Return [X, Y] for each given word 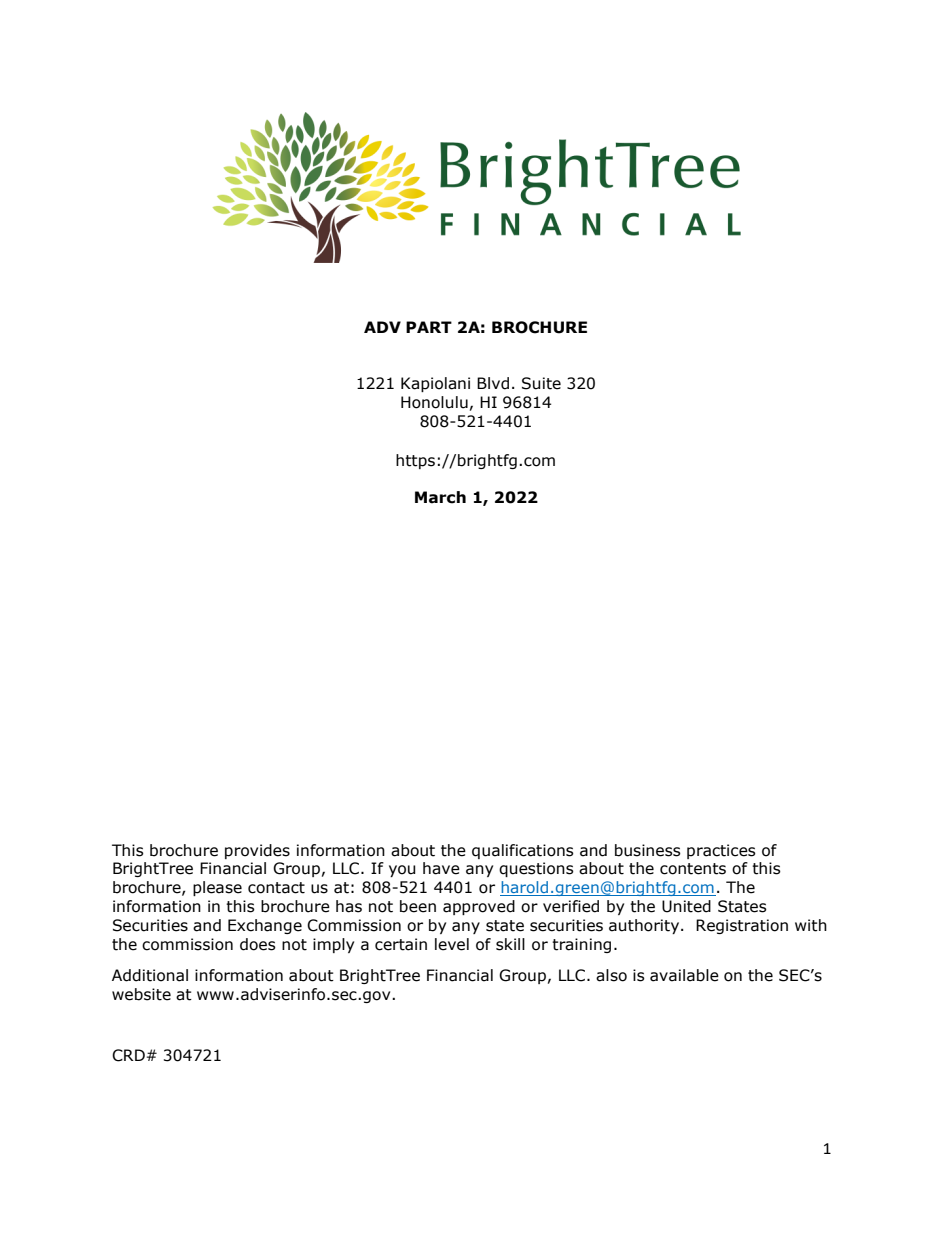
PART [429, 327]
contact [276, 888]
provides [257, 851]
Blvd [493, 383]
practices [721, 851]
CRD [128, 1055]
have [441, 868]
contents [693, 869]
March [440, 497]
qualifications [523, 851]
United [686, 906]
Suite [541, 383]
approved [479, 907]
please [217, 888]
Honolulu [434, 402]
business [648, 850]
